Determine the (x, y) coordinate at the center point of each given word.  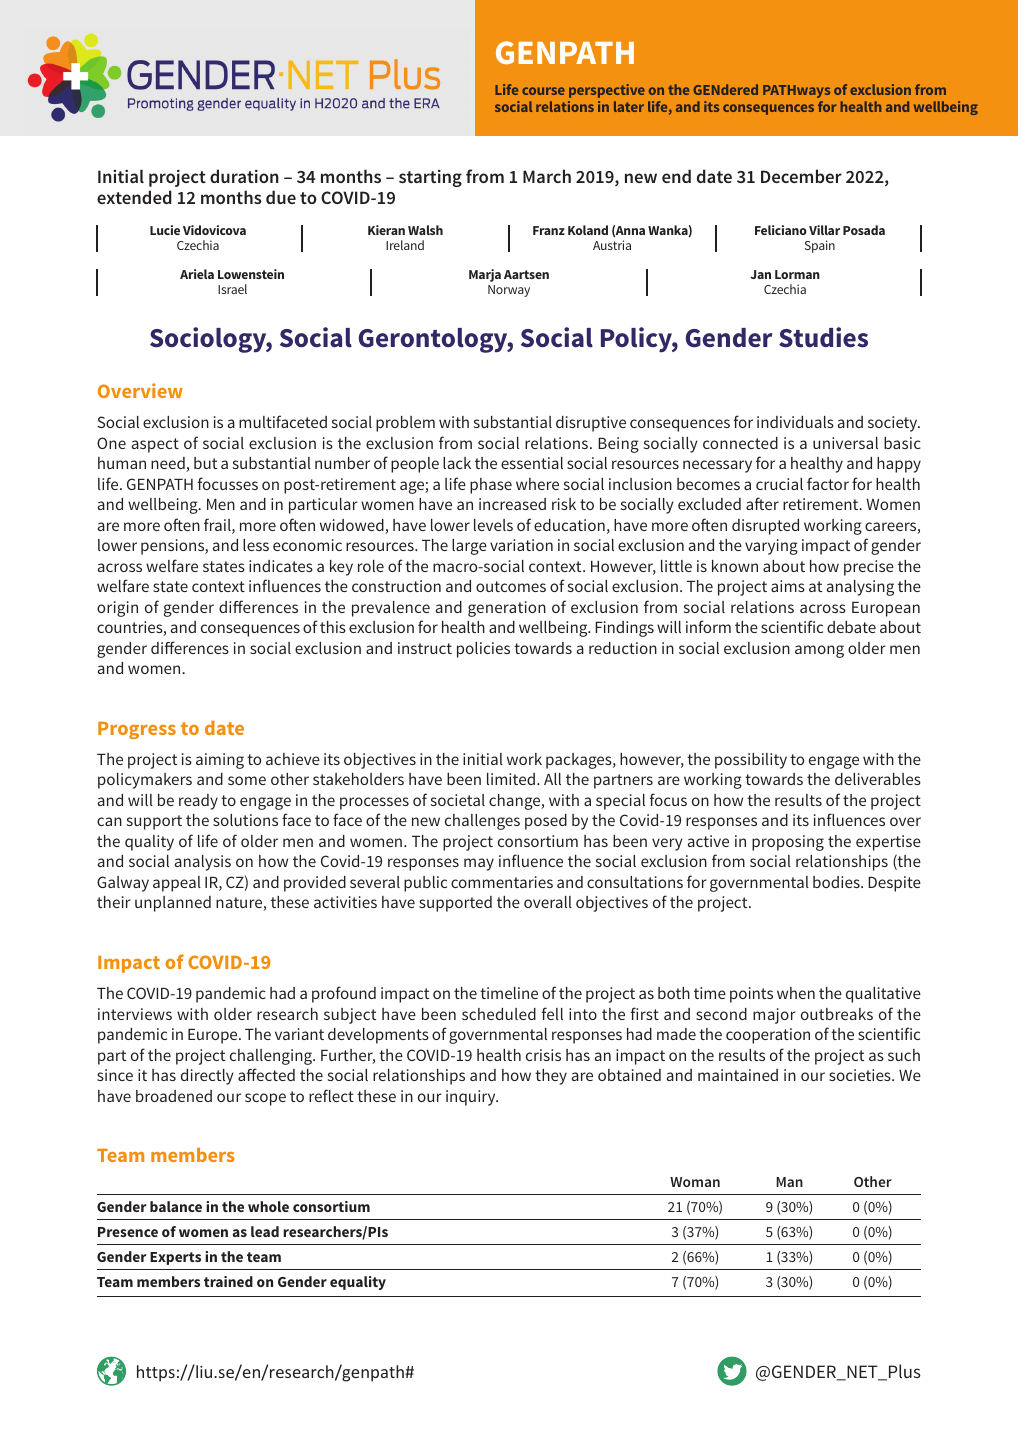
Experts (175, 1258)
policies (483, 650)
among (819, 651)
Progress (137, 730)
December (801, 176)
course (543, 91)
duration (244, 176)
